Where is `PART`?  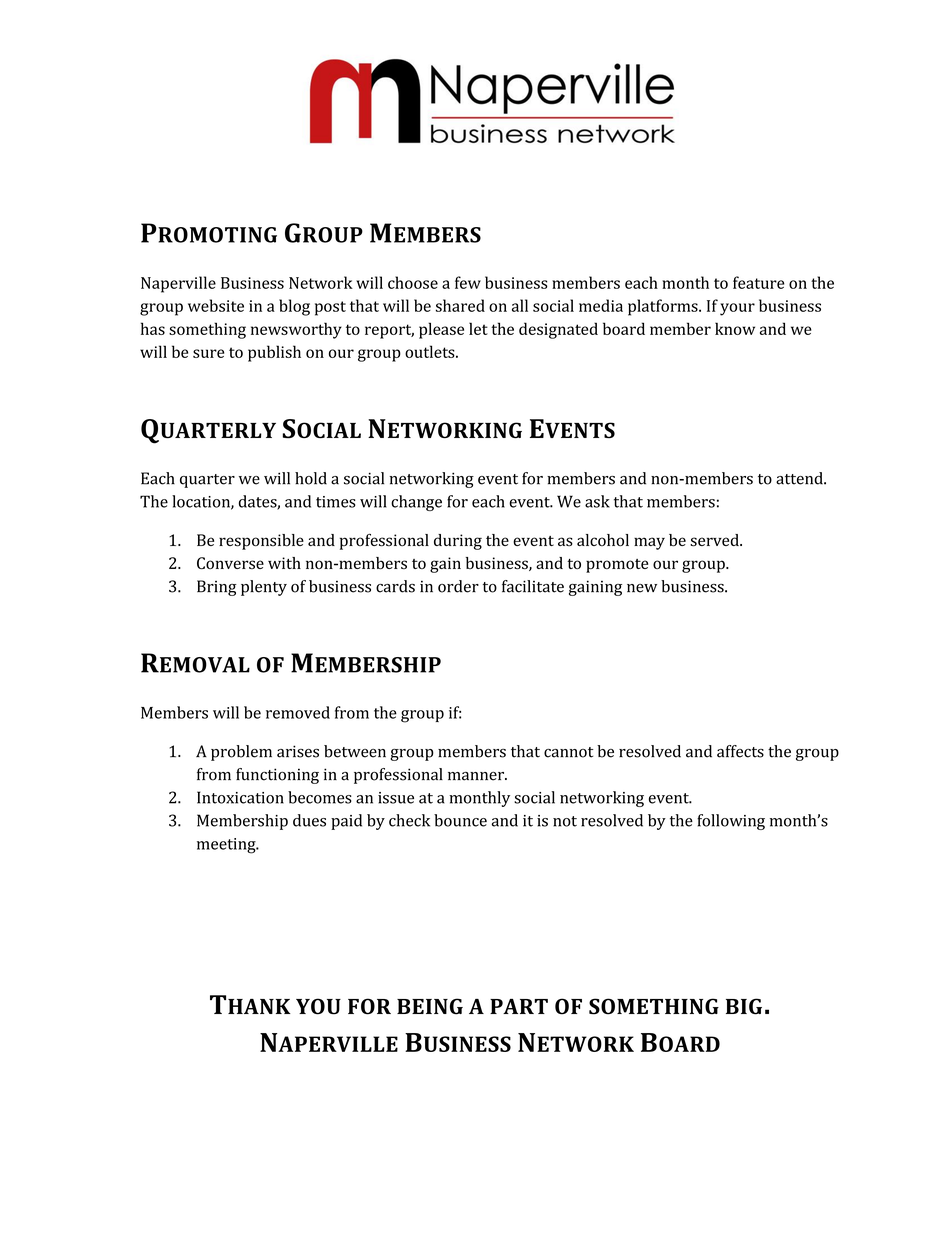 PART is located at coordinates (519, 1006).
